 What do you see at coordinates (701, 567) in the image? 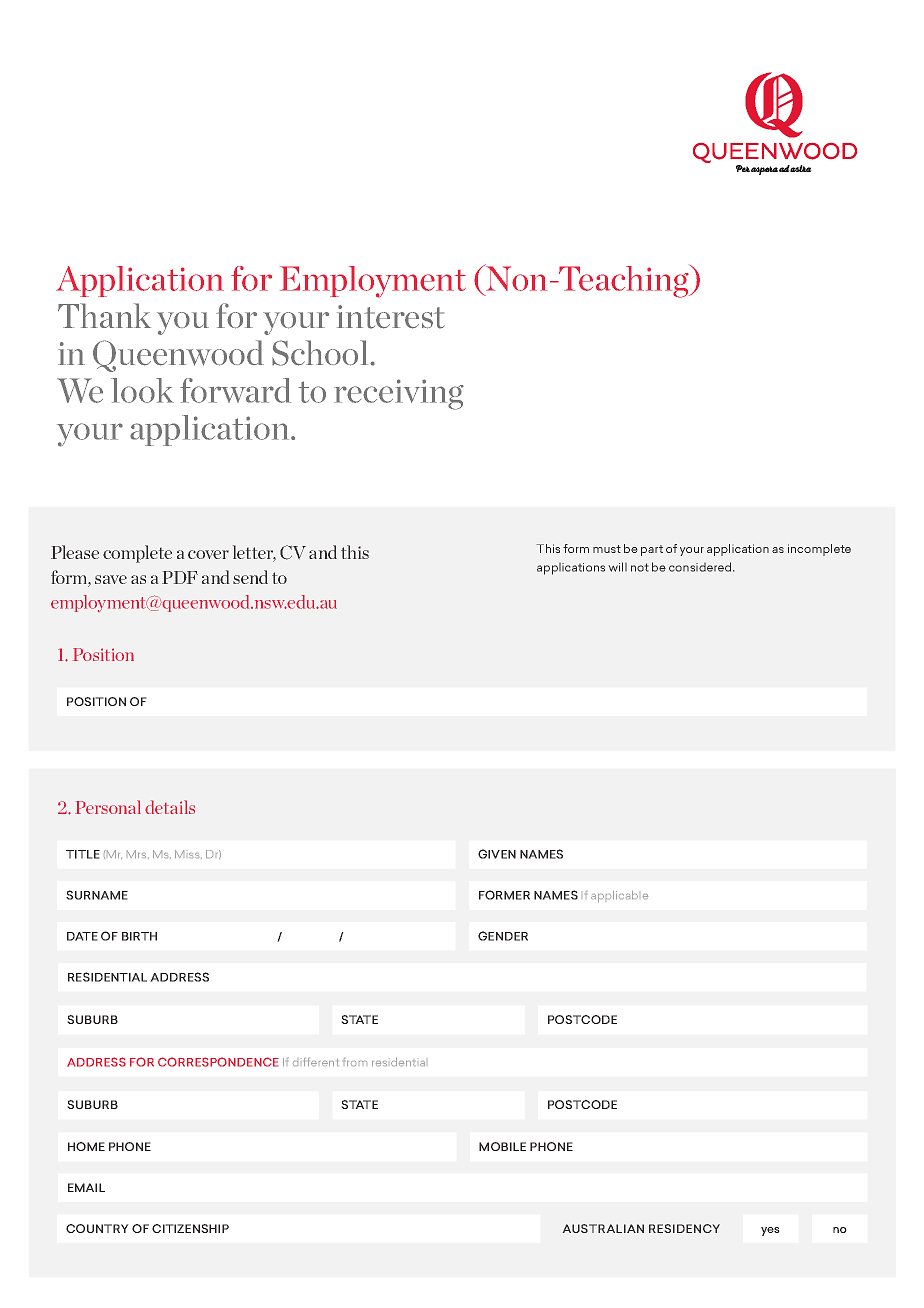
I see `considered` at bounding box center [701, 567].
